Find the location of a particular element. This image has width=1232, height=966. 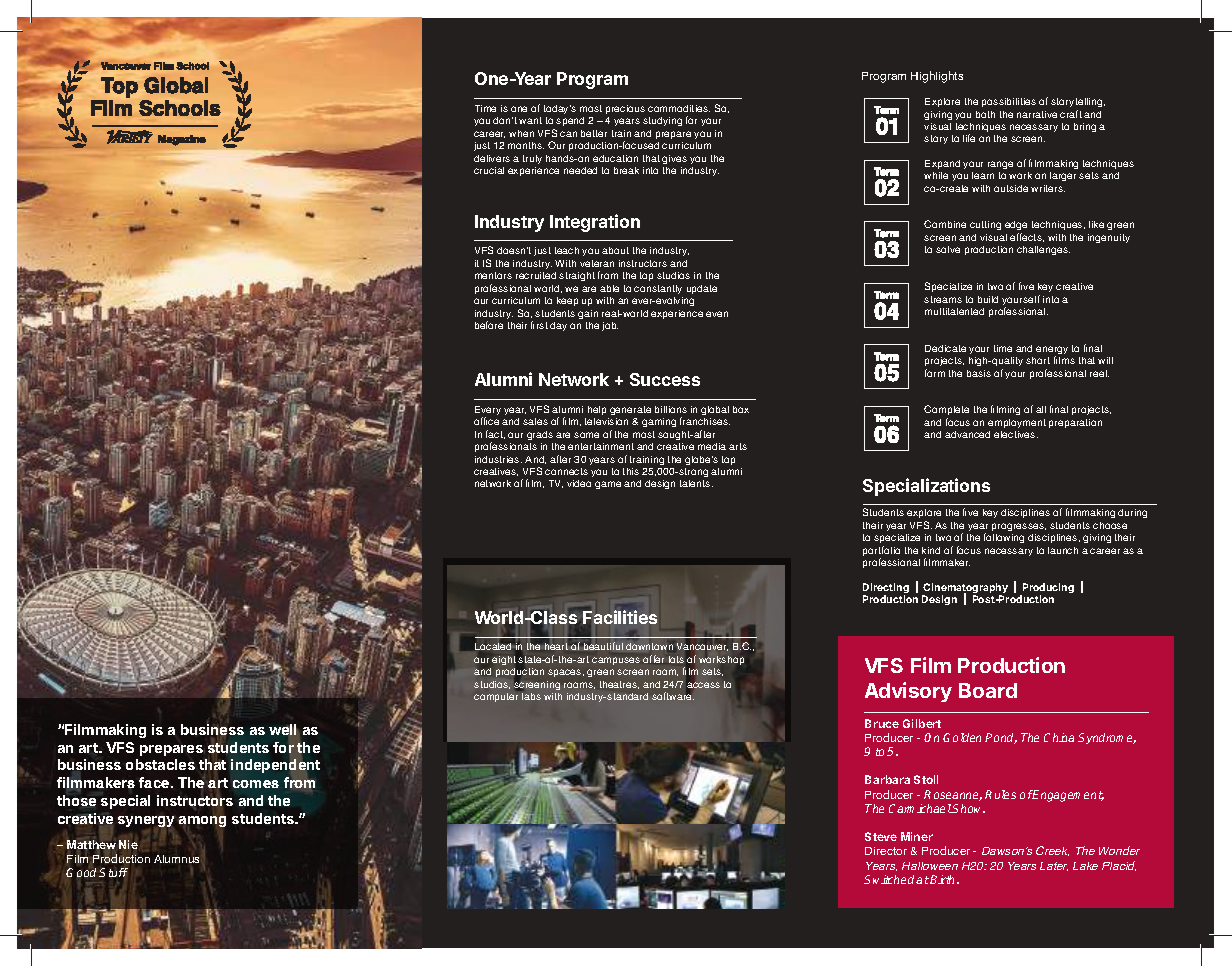

both is located at coordinates (985, 114).
